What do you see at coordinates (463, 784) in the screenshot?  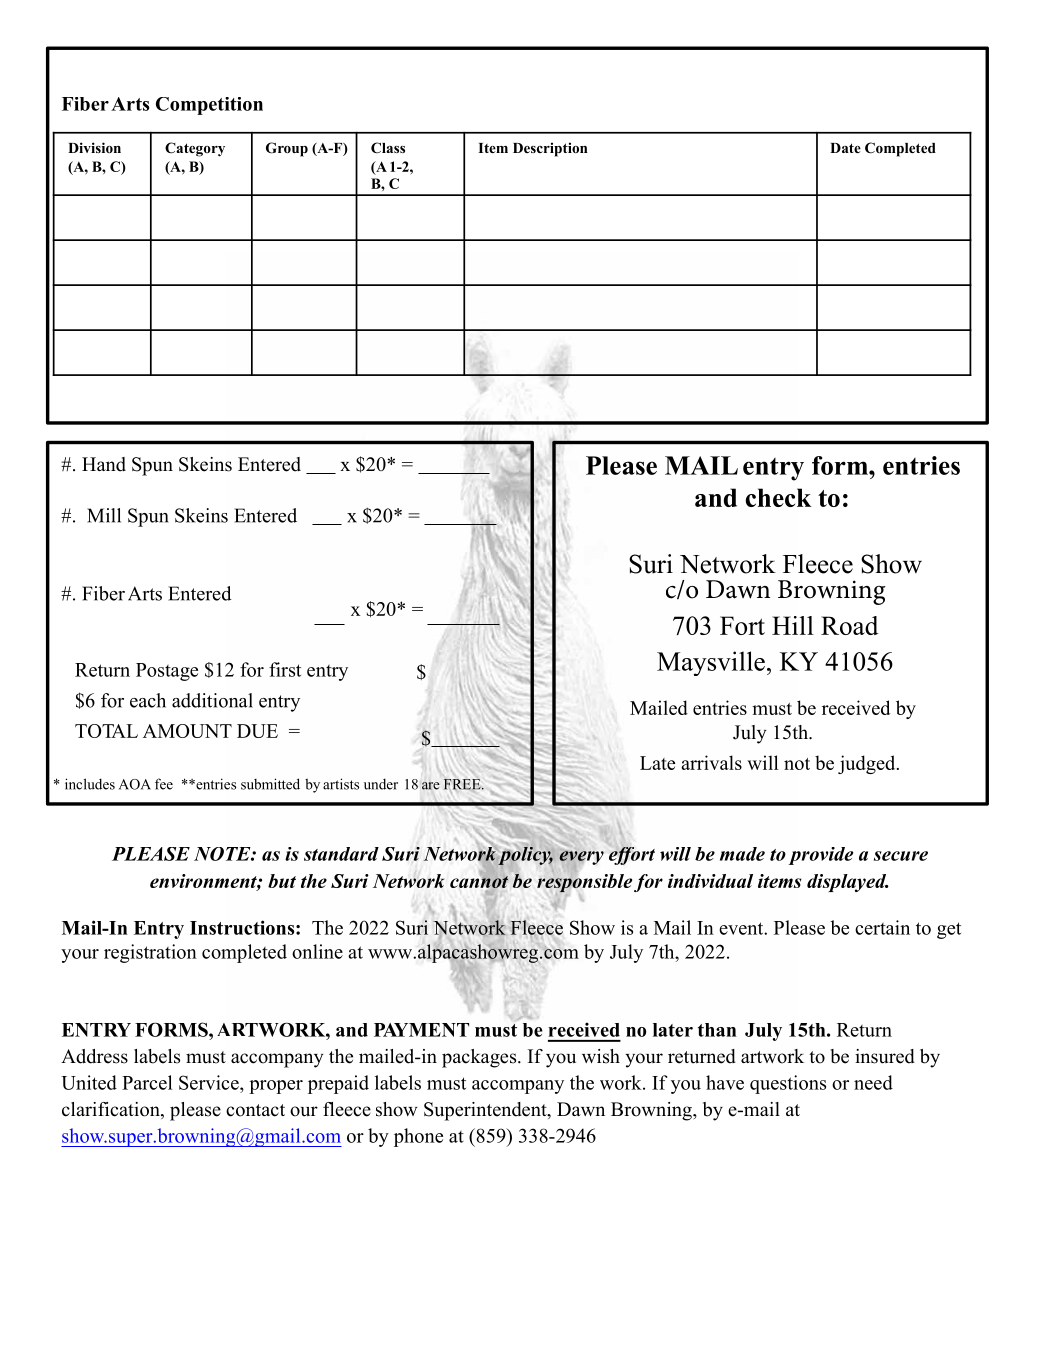 I see `FREE` at bounding box center [463, 784].
